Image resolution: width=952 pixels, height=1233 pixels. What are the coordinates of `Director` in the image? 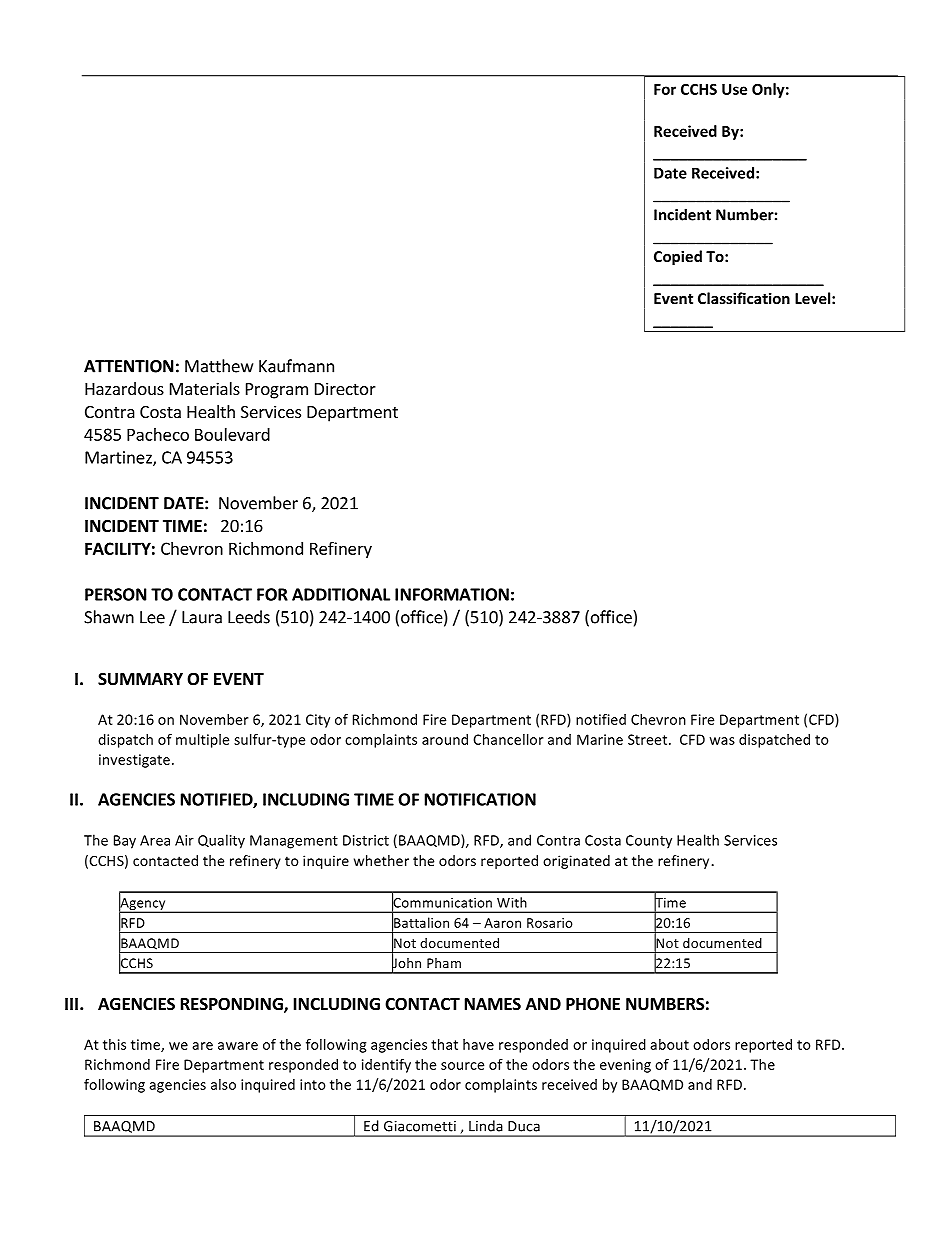 It's located at (345, 388).
